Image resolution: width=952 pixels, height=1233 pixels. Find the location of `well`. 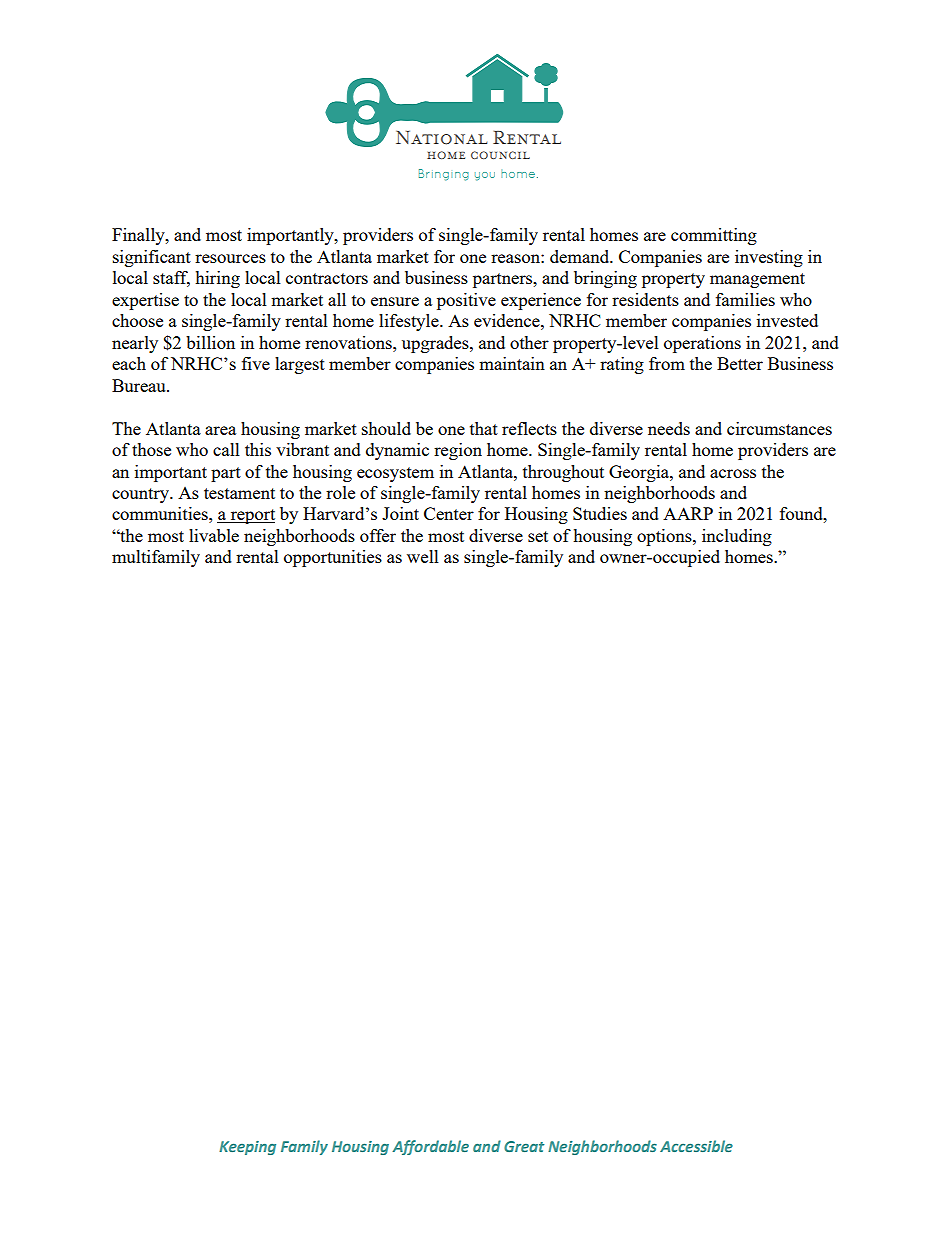

well is located at coordinates (423, 556).
